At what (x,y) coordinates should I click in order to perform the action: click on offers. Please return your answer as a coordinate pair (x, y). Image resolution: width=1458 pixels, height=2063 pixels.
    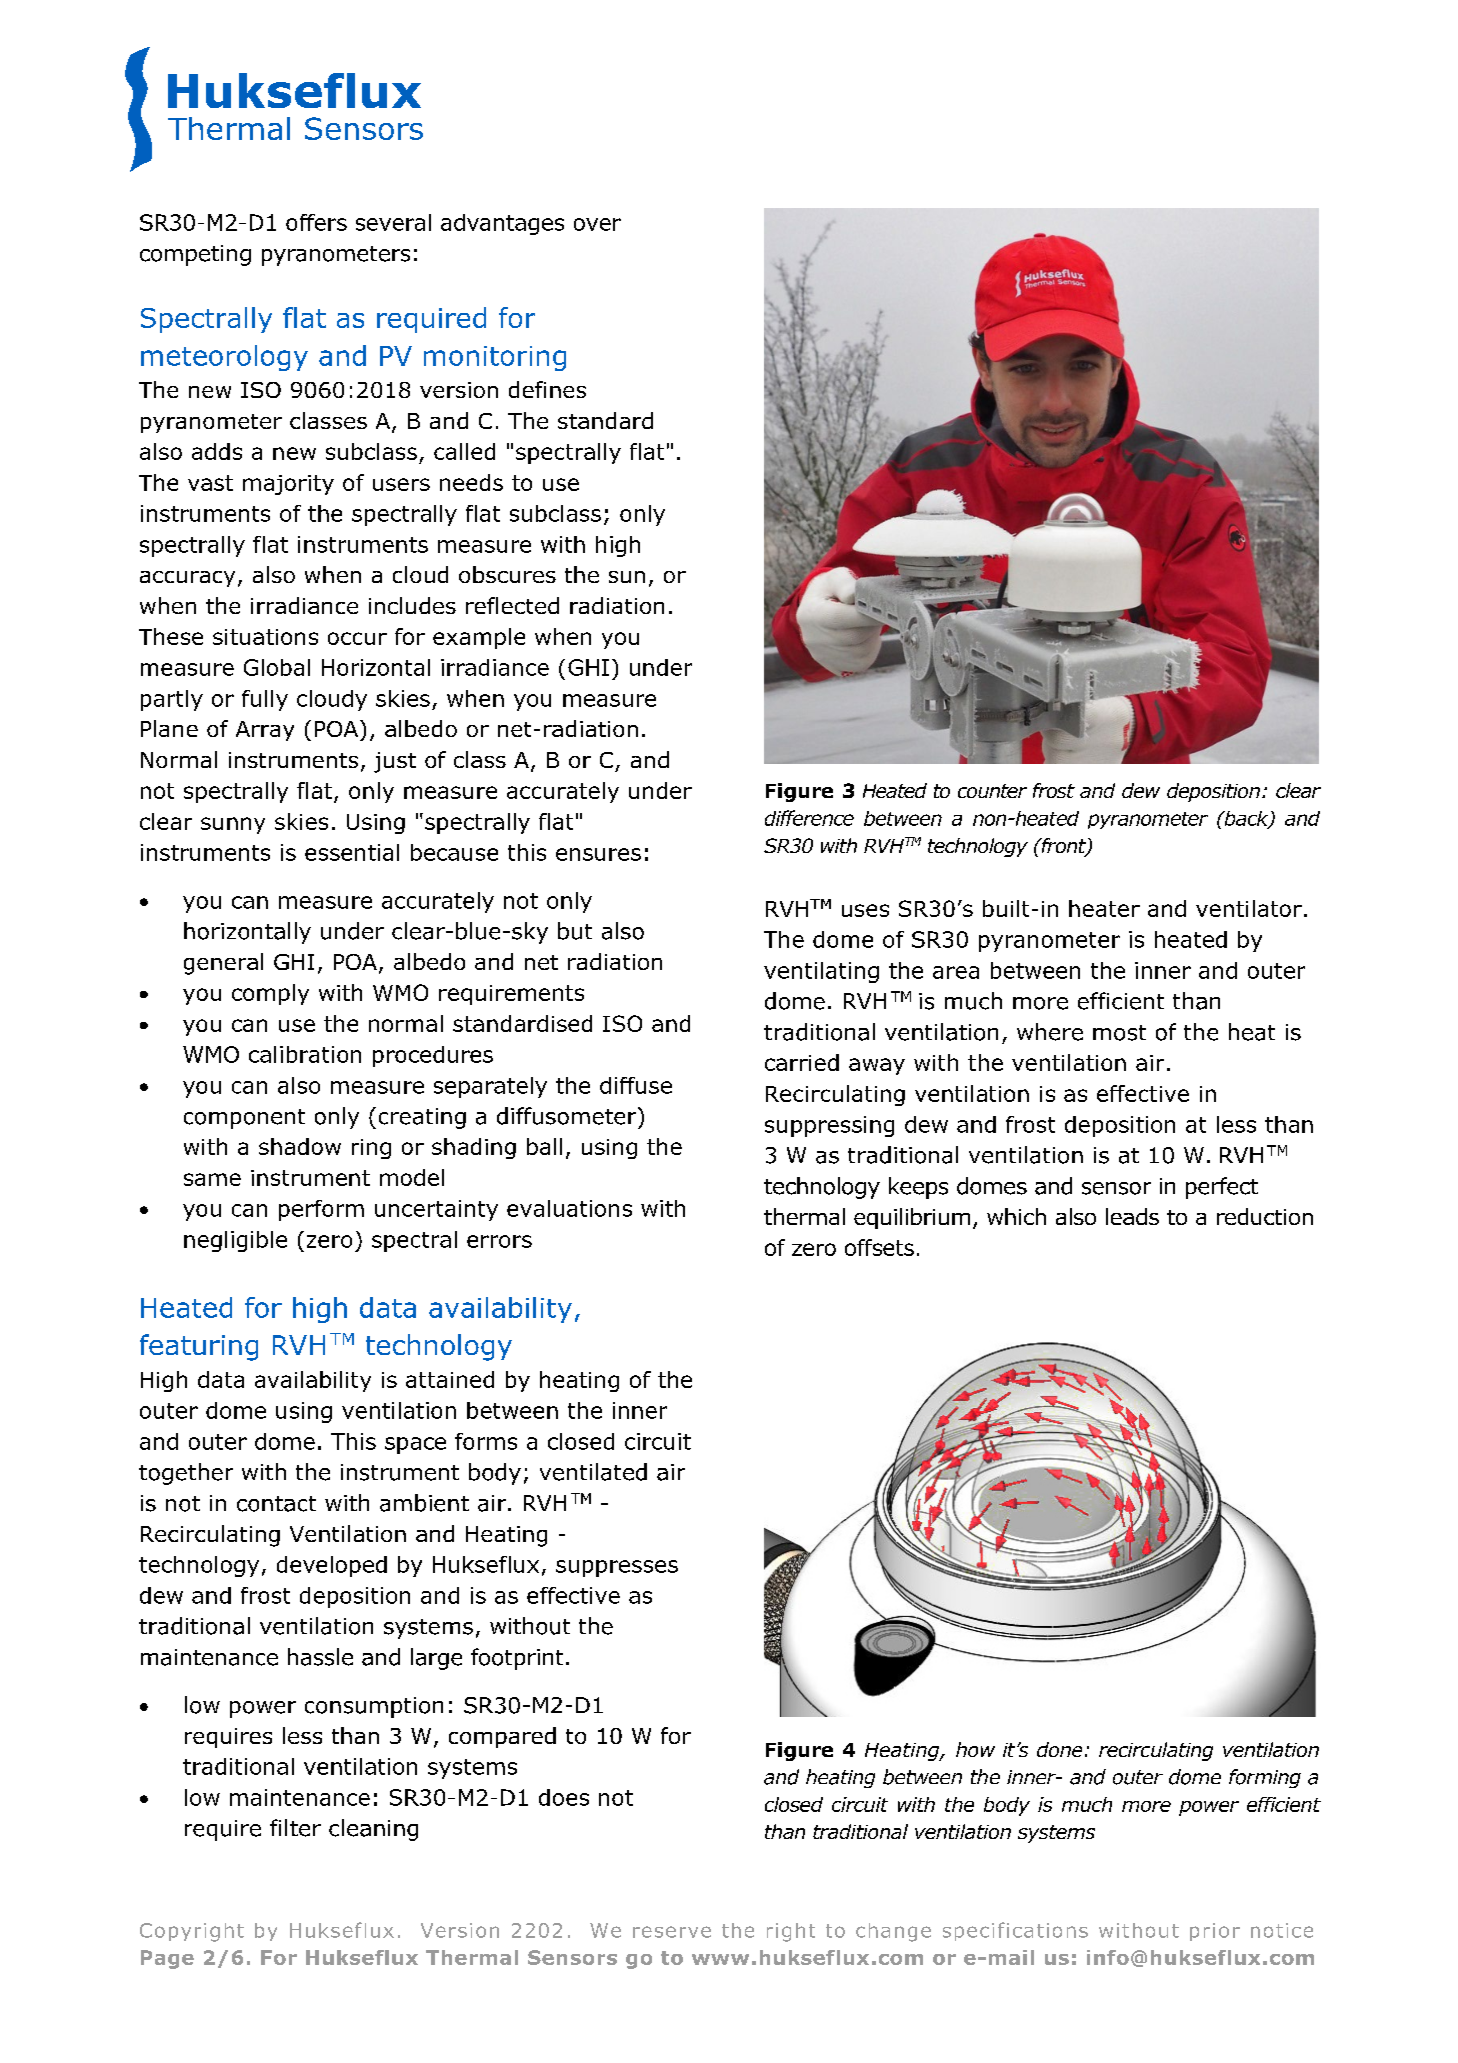
    Looking at the image, I should click on (316, 222).
